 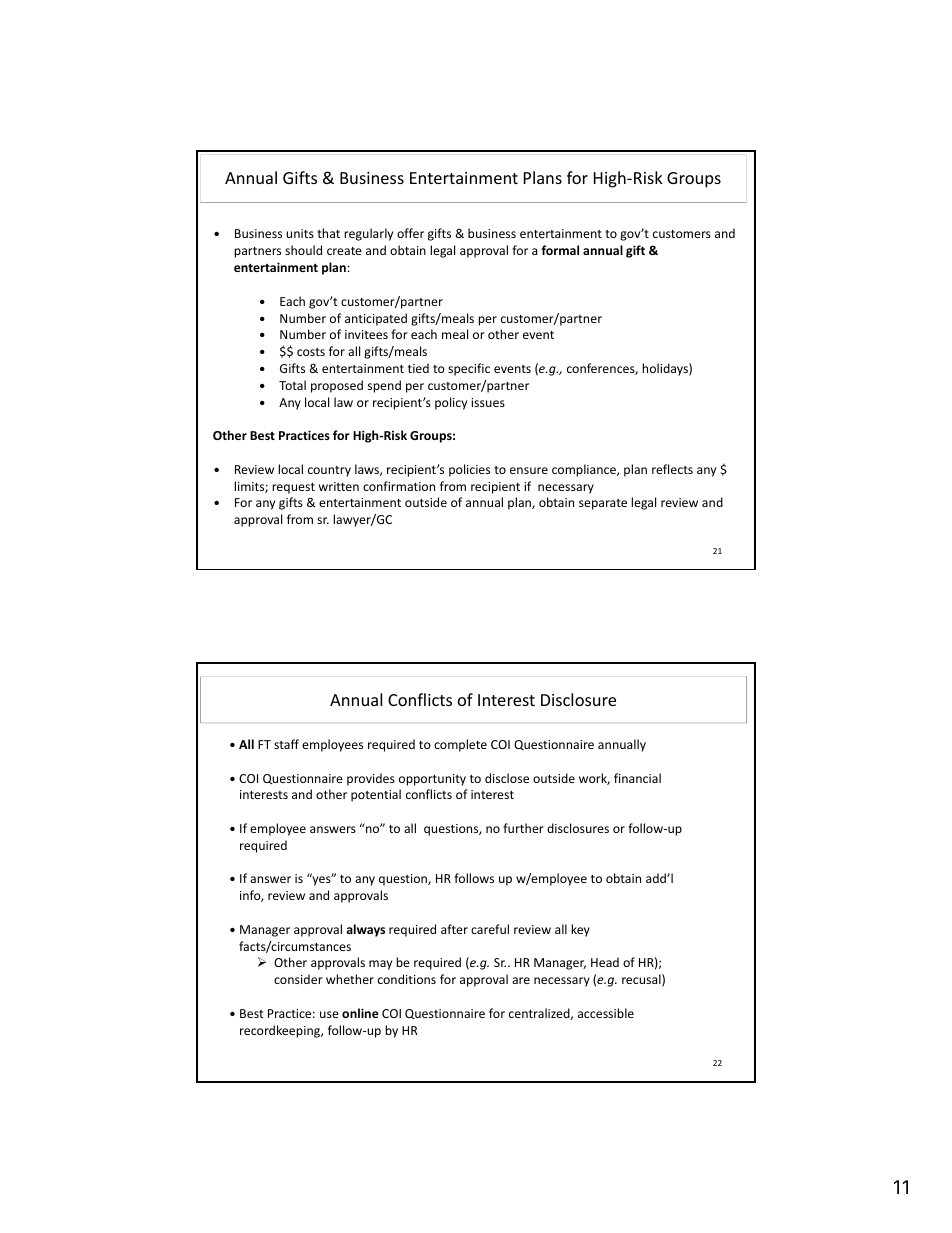 I want to click on separate, so click(x=603, y=504).
